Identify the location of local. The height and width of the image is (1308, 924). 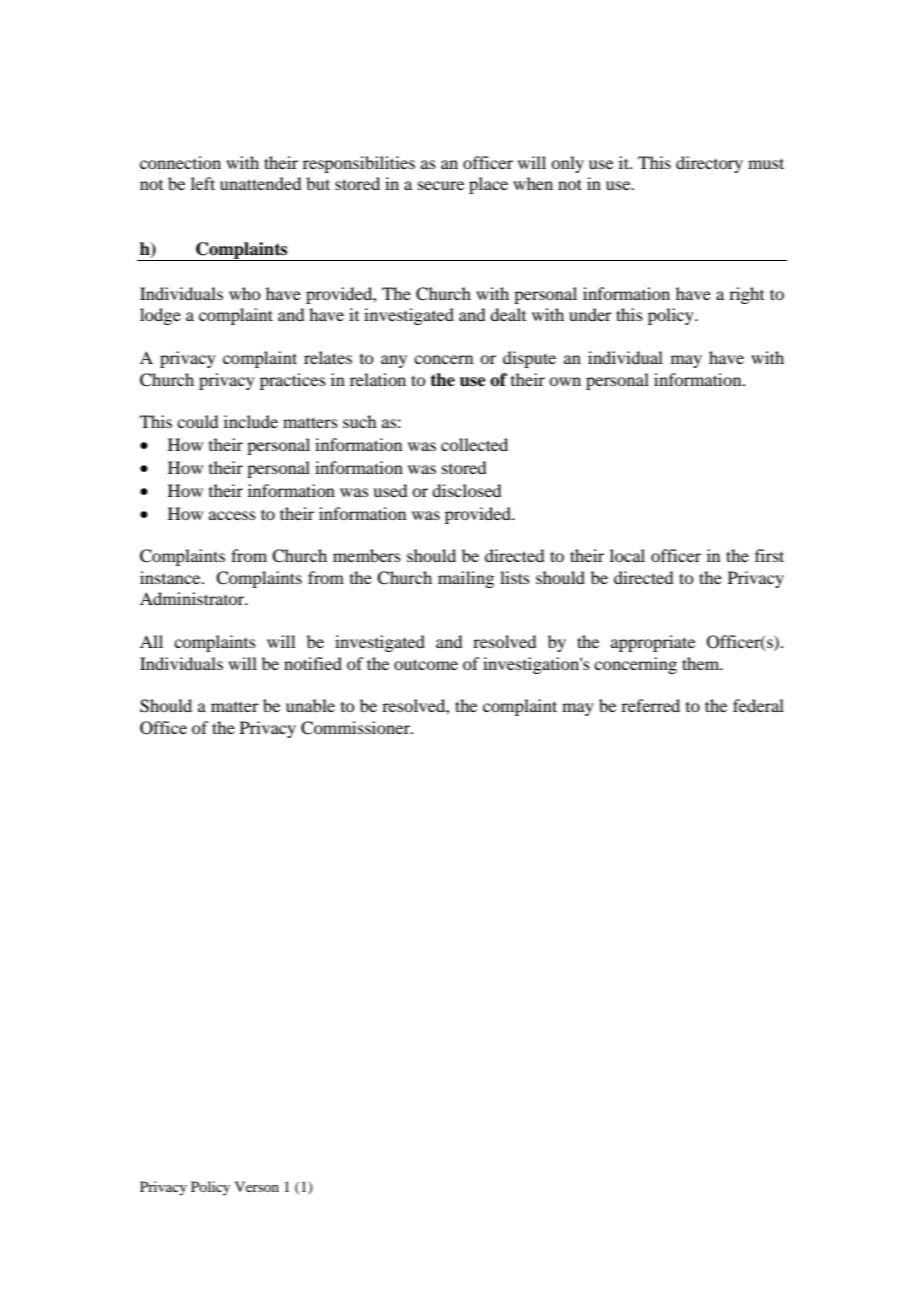
(627, 555).
